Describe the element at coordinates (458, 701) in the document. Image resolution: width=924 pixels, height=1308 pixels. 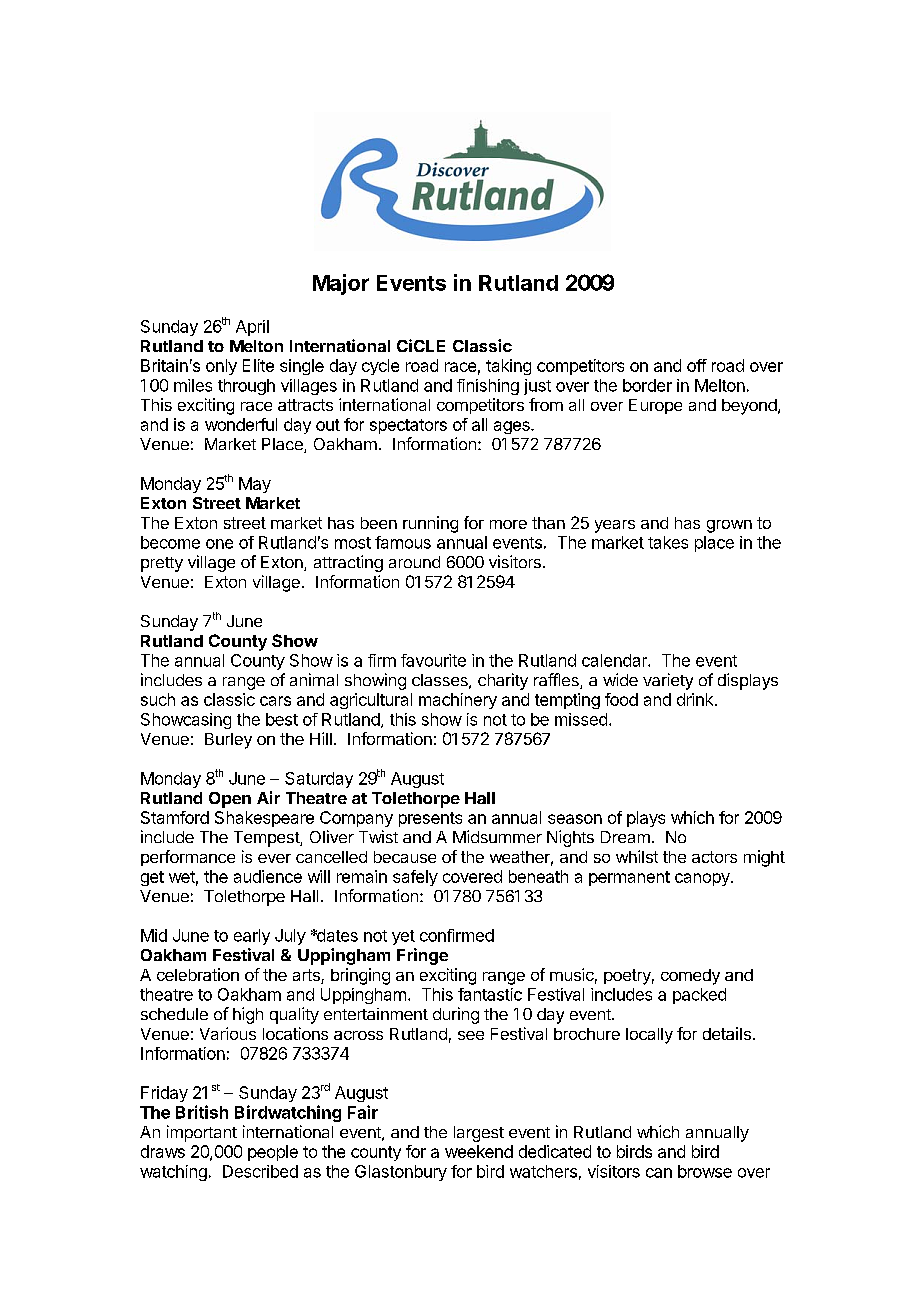
I see `machinery` at that location.
